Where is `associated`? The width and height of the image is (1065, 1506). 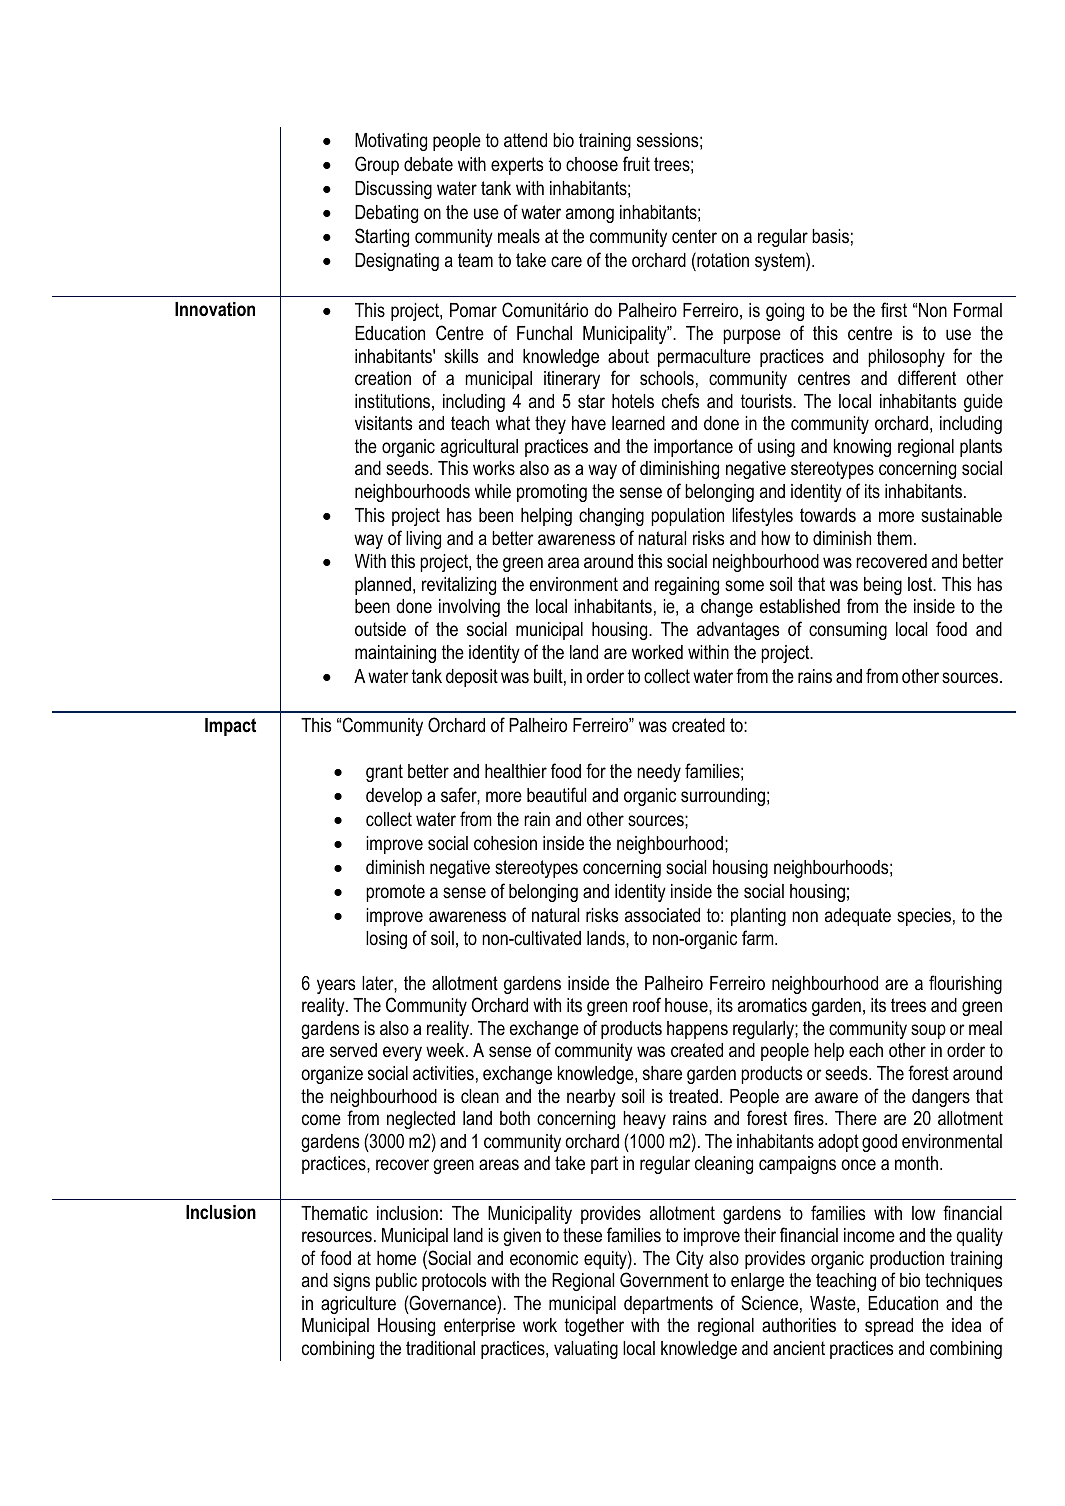 associated is located at coordinates (662, 915).
